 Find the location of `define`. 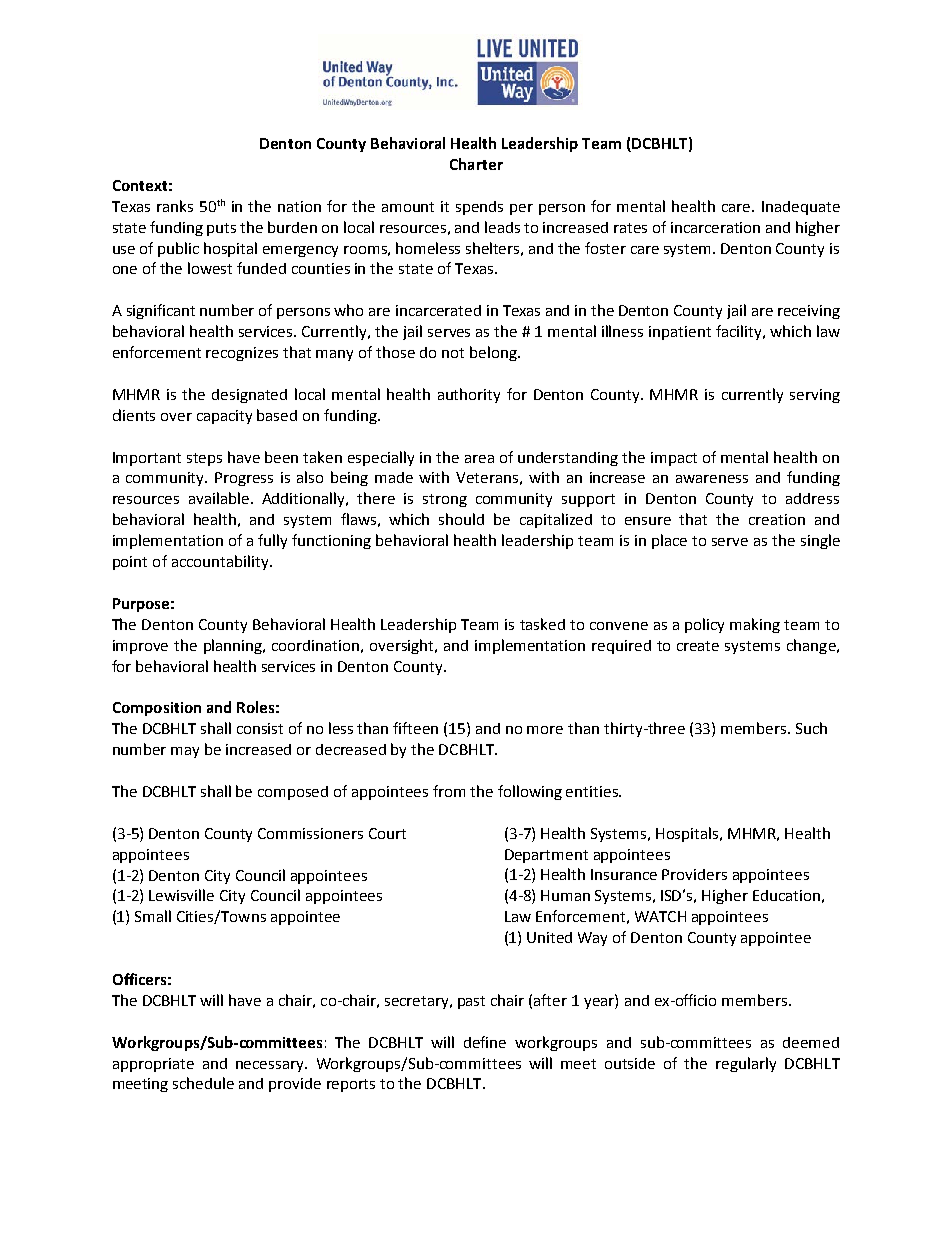

define is located at coordinates (485, 1042).
